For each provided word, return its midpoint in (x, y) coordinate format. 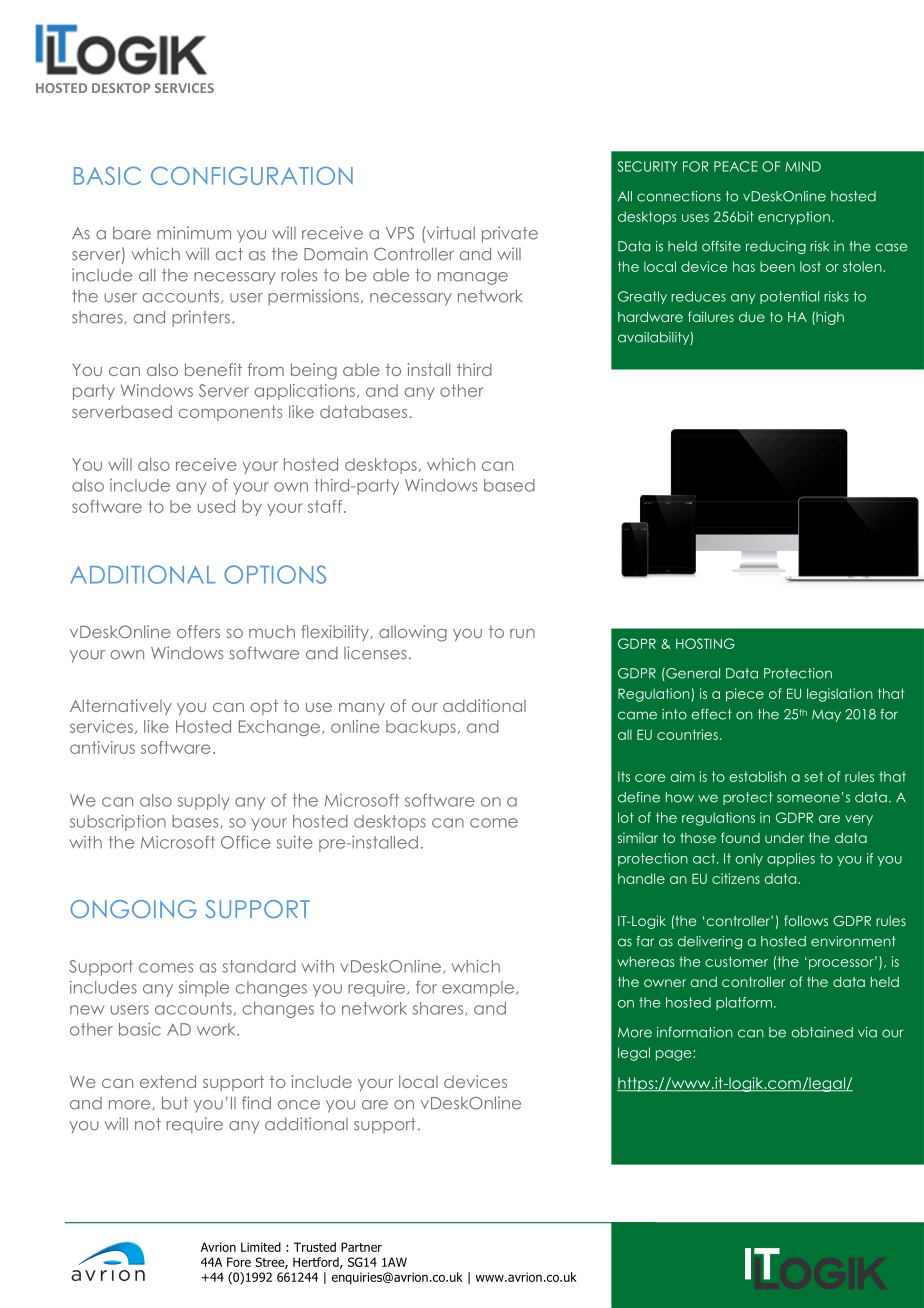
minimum (194, 233)
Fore (239, 1262)
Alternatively (121, 707)
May (826, 715)
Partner (361, 1247)
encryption (794, 218)
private (510, 234)
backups (421, 728)
